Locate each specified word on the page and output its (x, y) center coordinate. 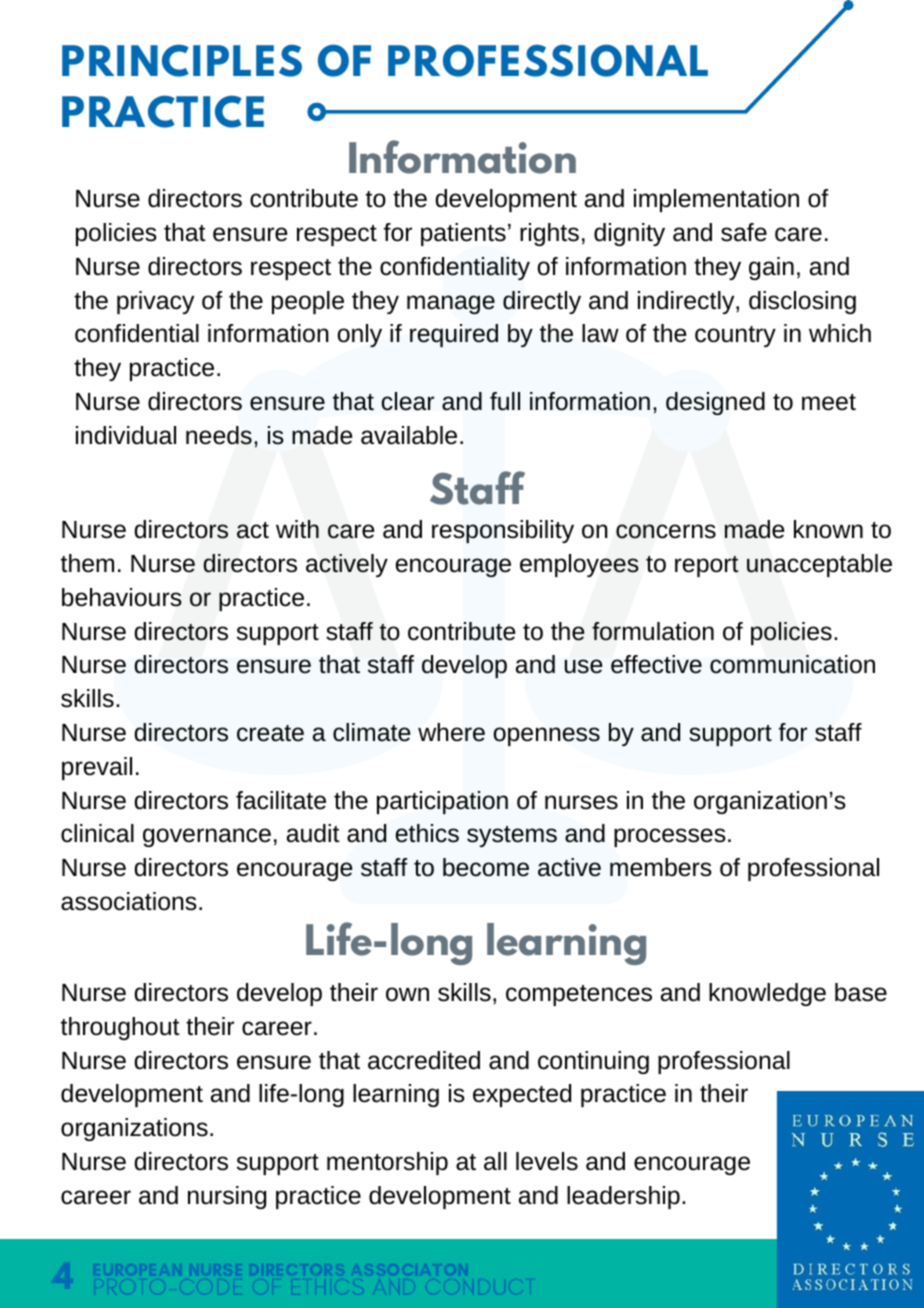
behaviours (122, 597)
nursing (227, 1197)
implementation (716, 200)
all (495, 1161)
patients (463, 234)
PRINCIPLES (182, 60)
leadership (623, 1197)
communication (792, 664)
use (583, 666)
